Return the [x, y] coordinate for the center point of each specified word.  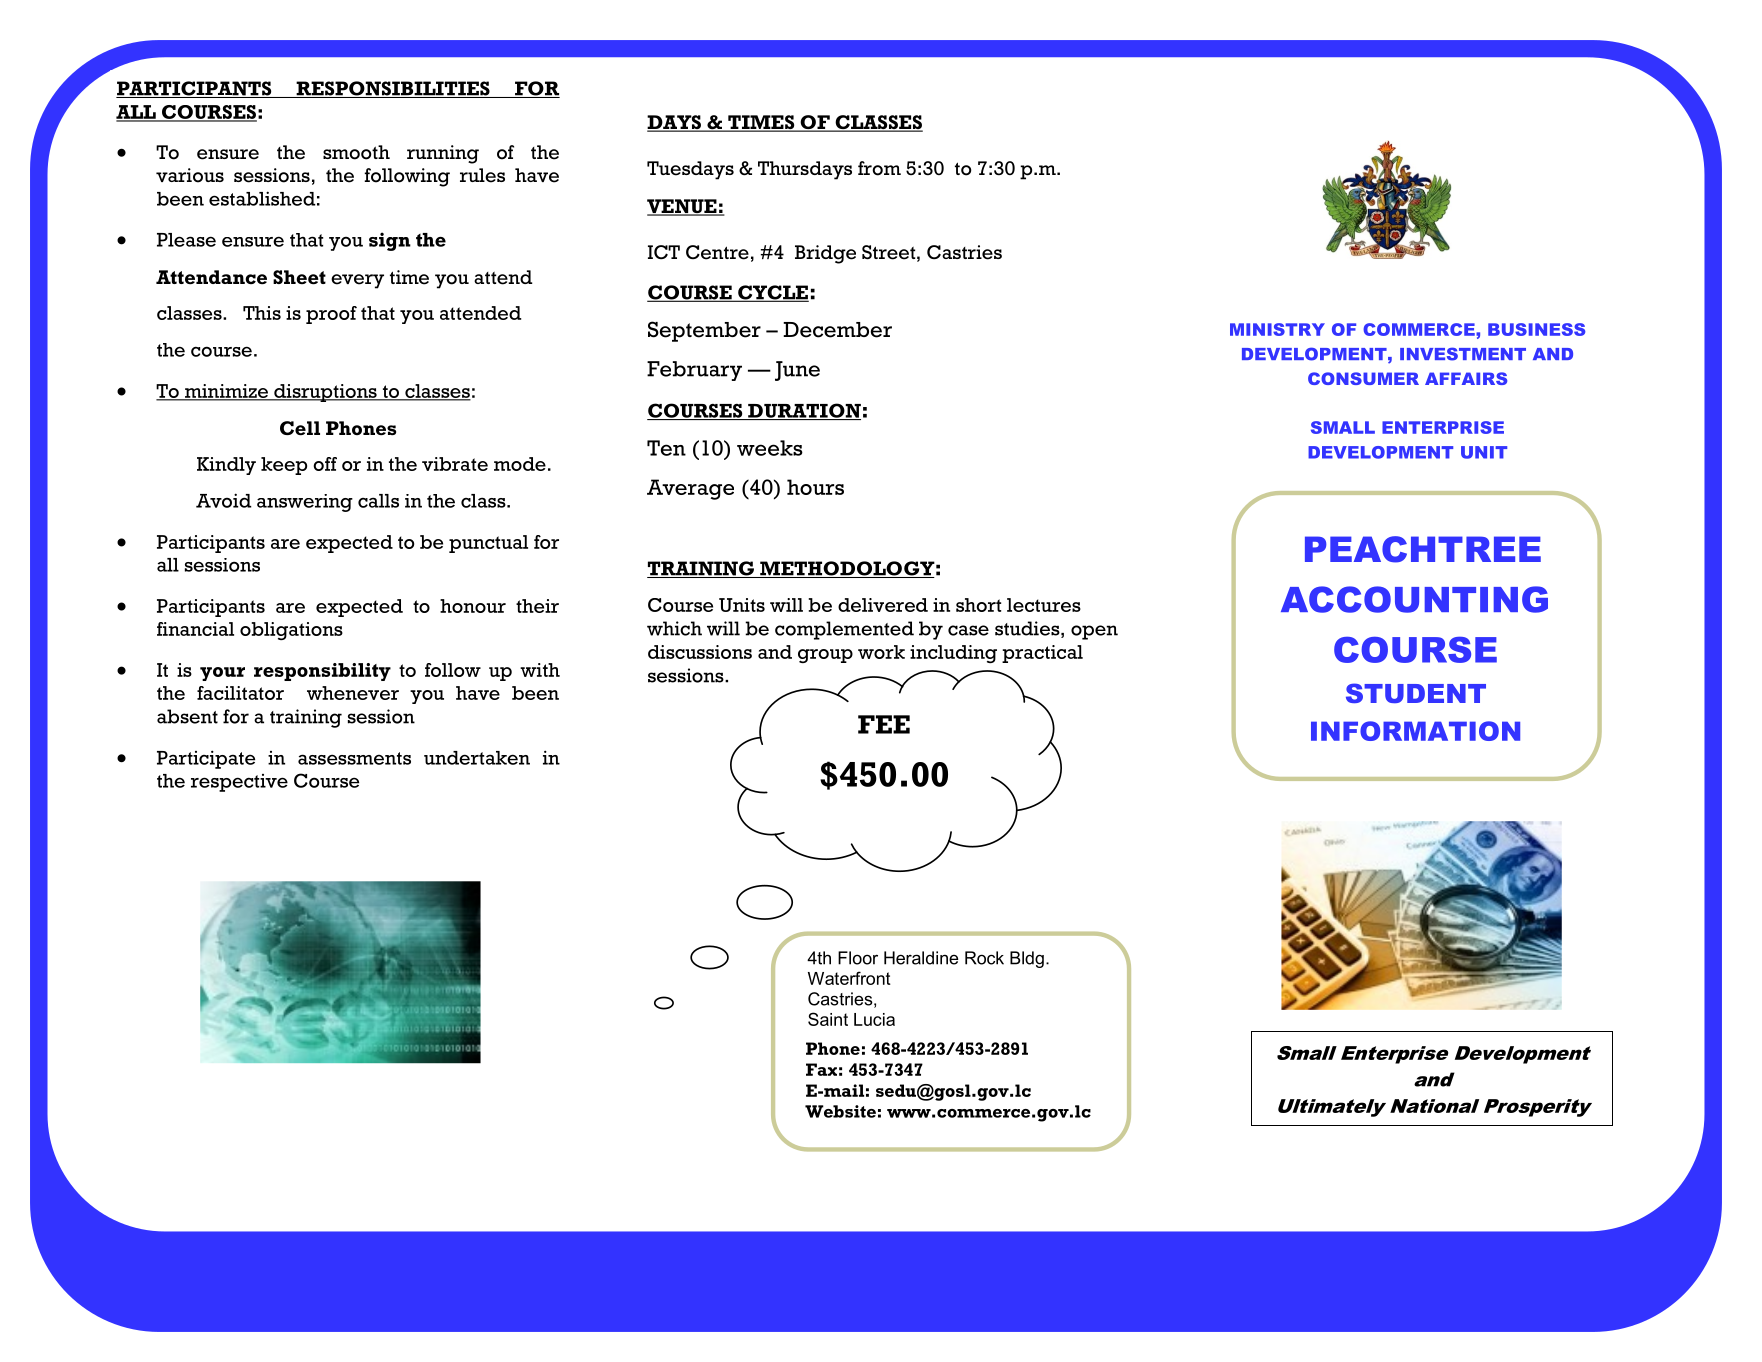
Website [840, 1111]
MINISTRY [1277, 329]
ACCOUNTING [1414, 599]
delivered [883, 605]
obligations [291, 631]
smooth [356, 152]
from [879, 168]
